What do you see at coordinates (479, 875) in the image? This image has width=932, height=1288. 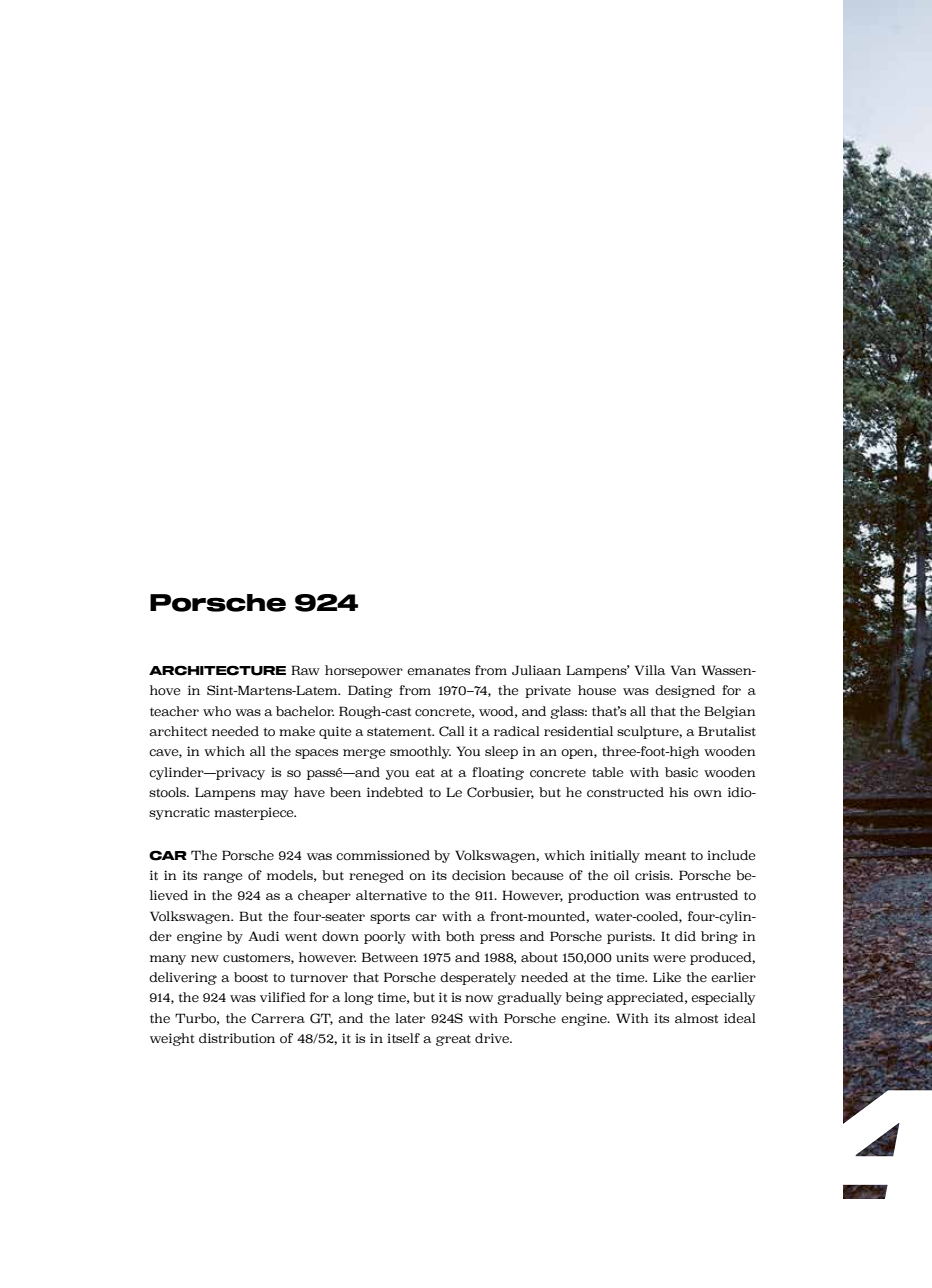 I see `decision` at bounding box center [479, 875].
